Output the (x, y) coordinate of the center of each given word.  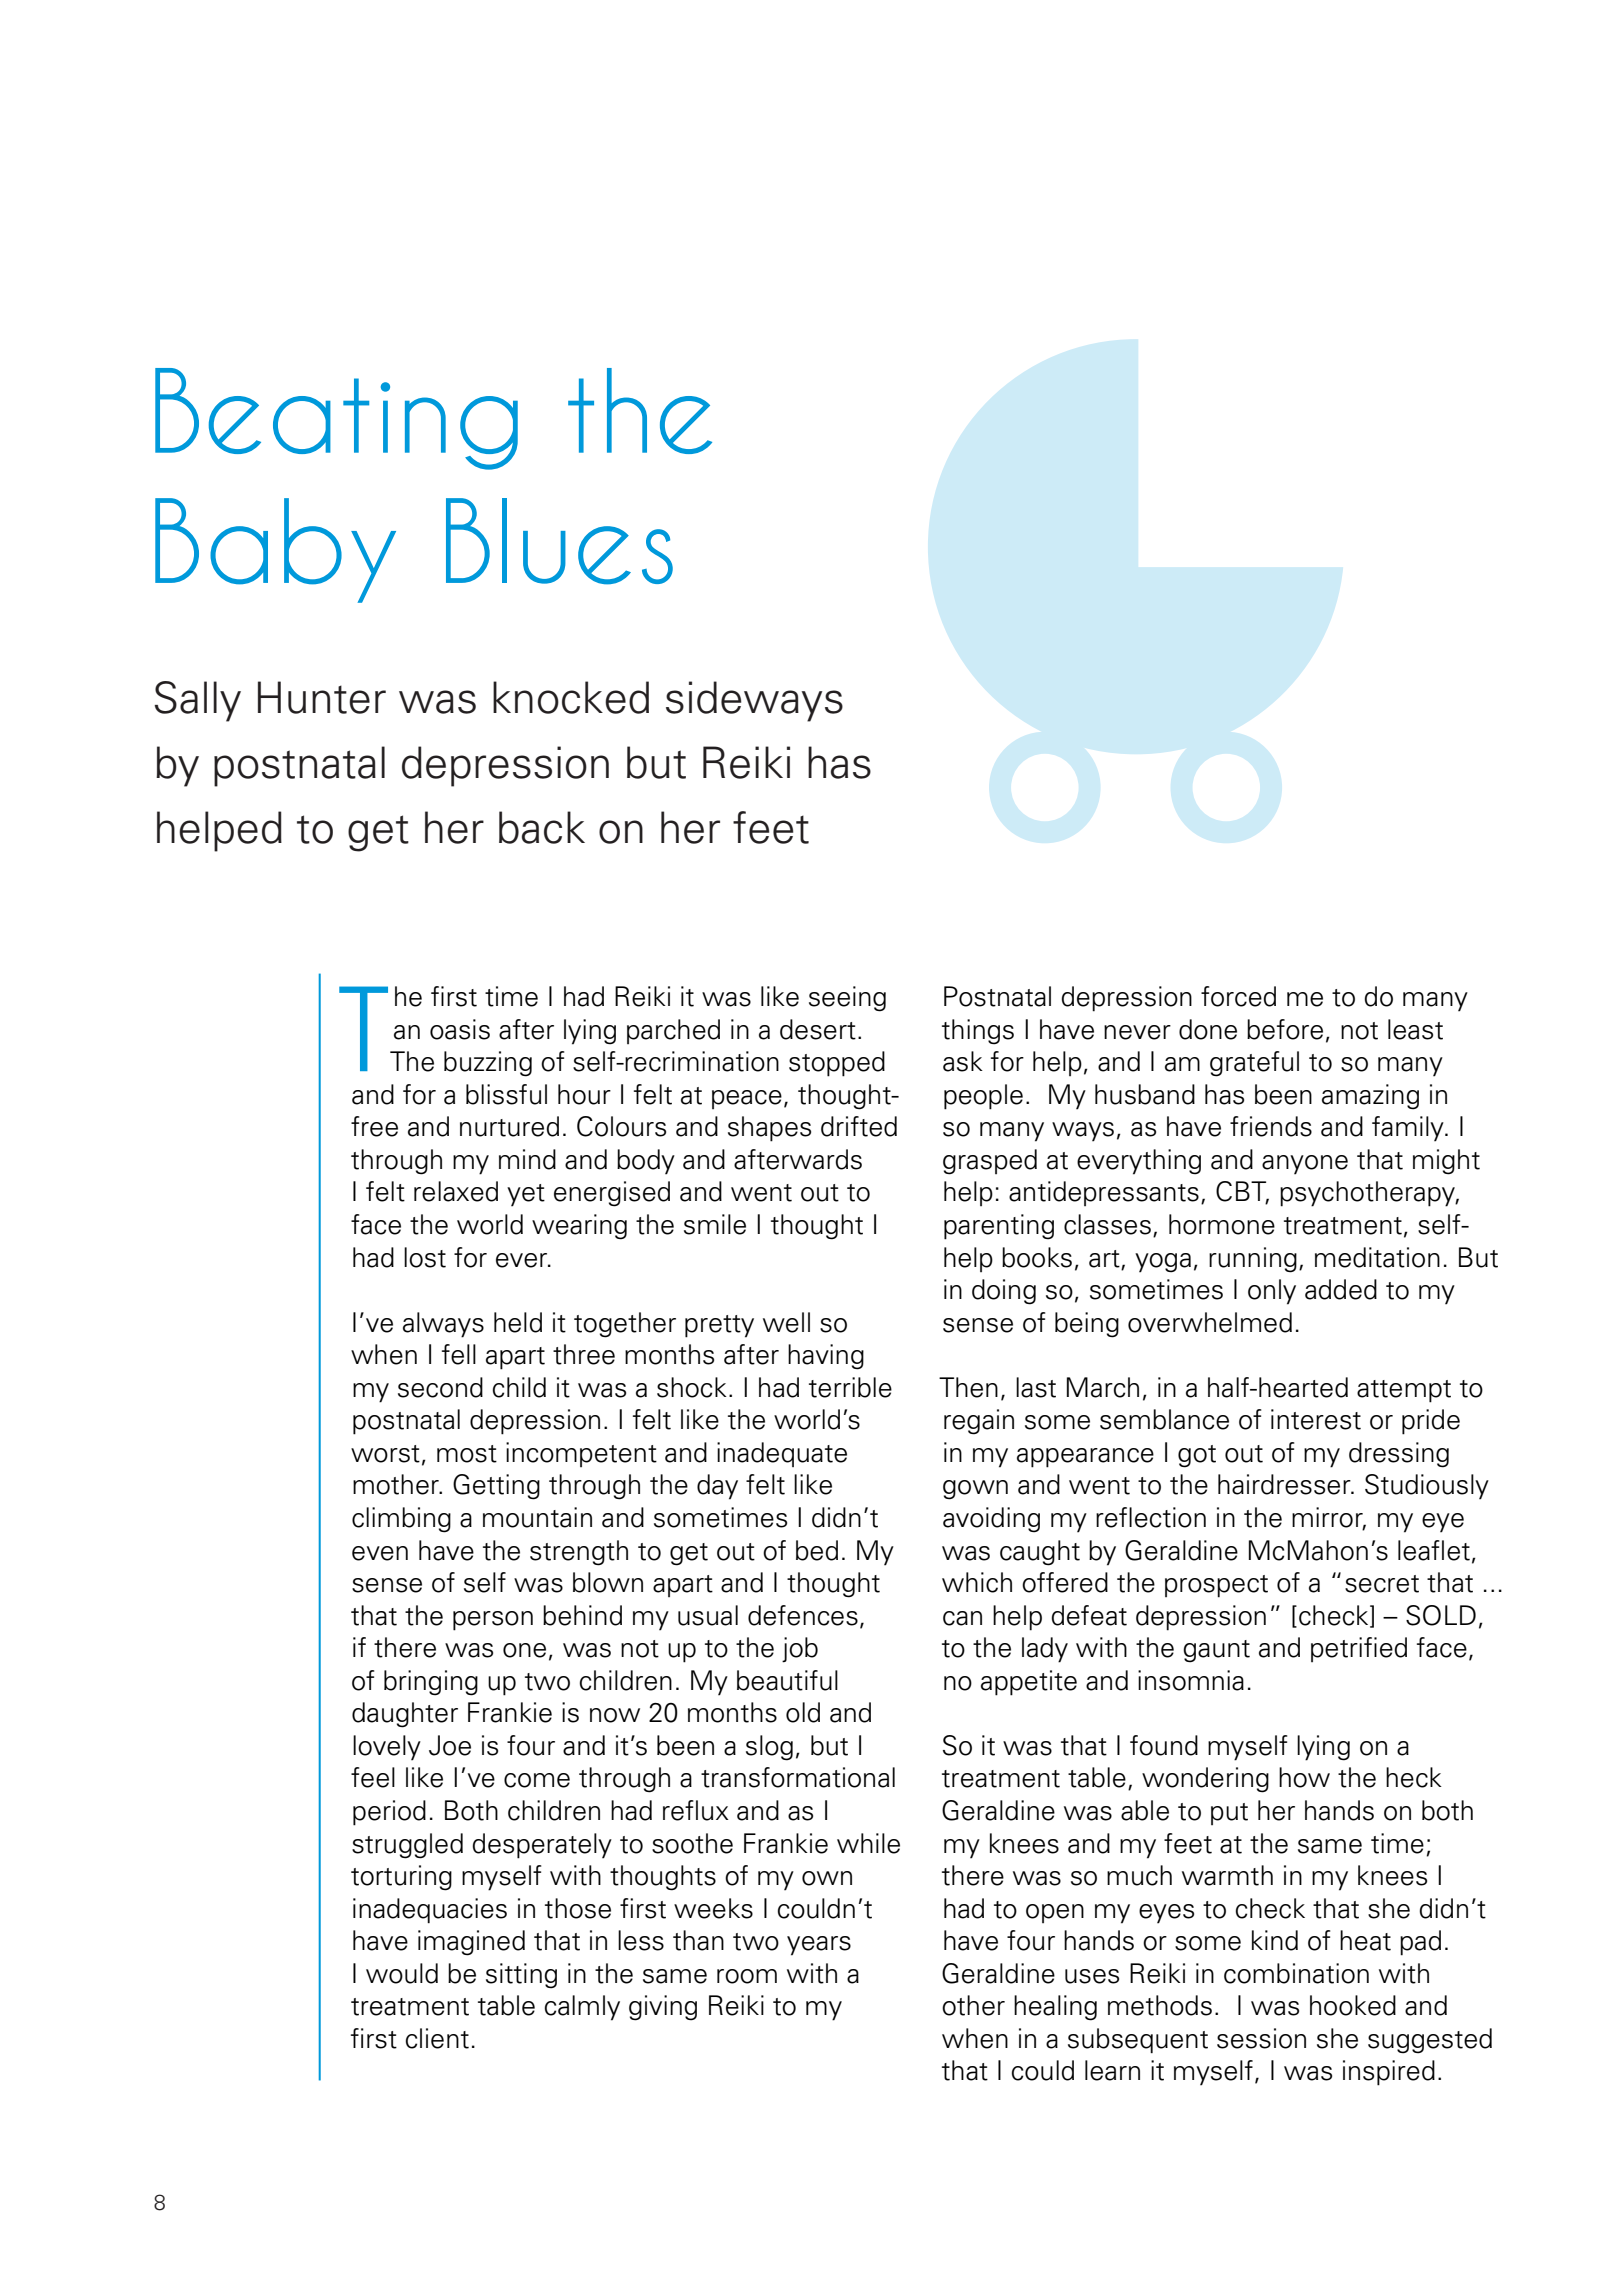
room (747, 1976)
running (1253, 1260)
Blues (559, 541)
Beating (336, 419)
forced (1238, 996)
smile (715, 1224)
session (1261, 2038)
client (437, 2038)
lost (425, 1257)
